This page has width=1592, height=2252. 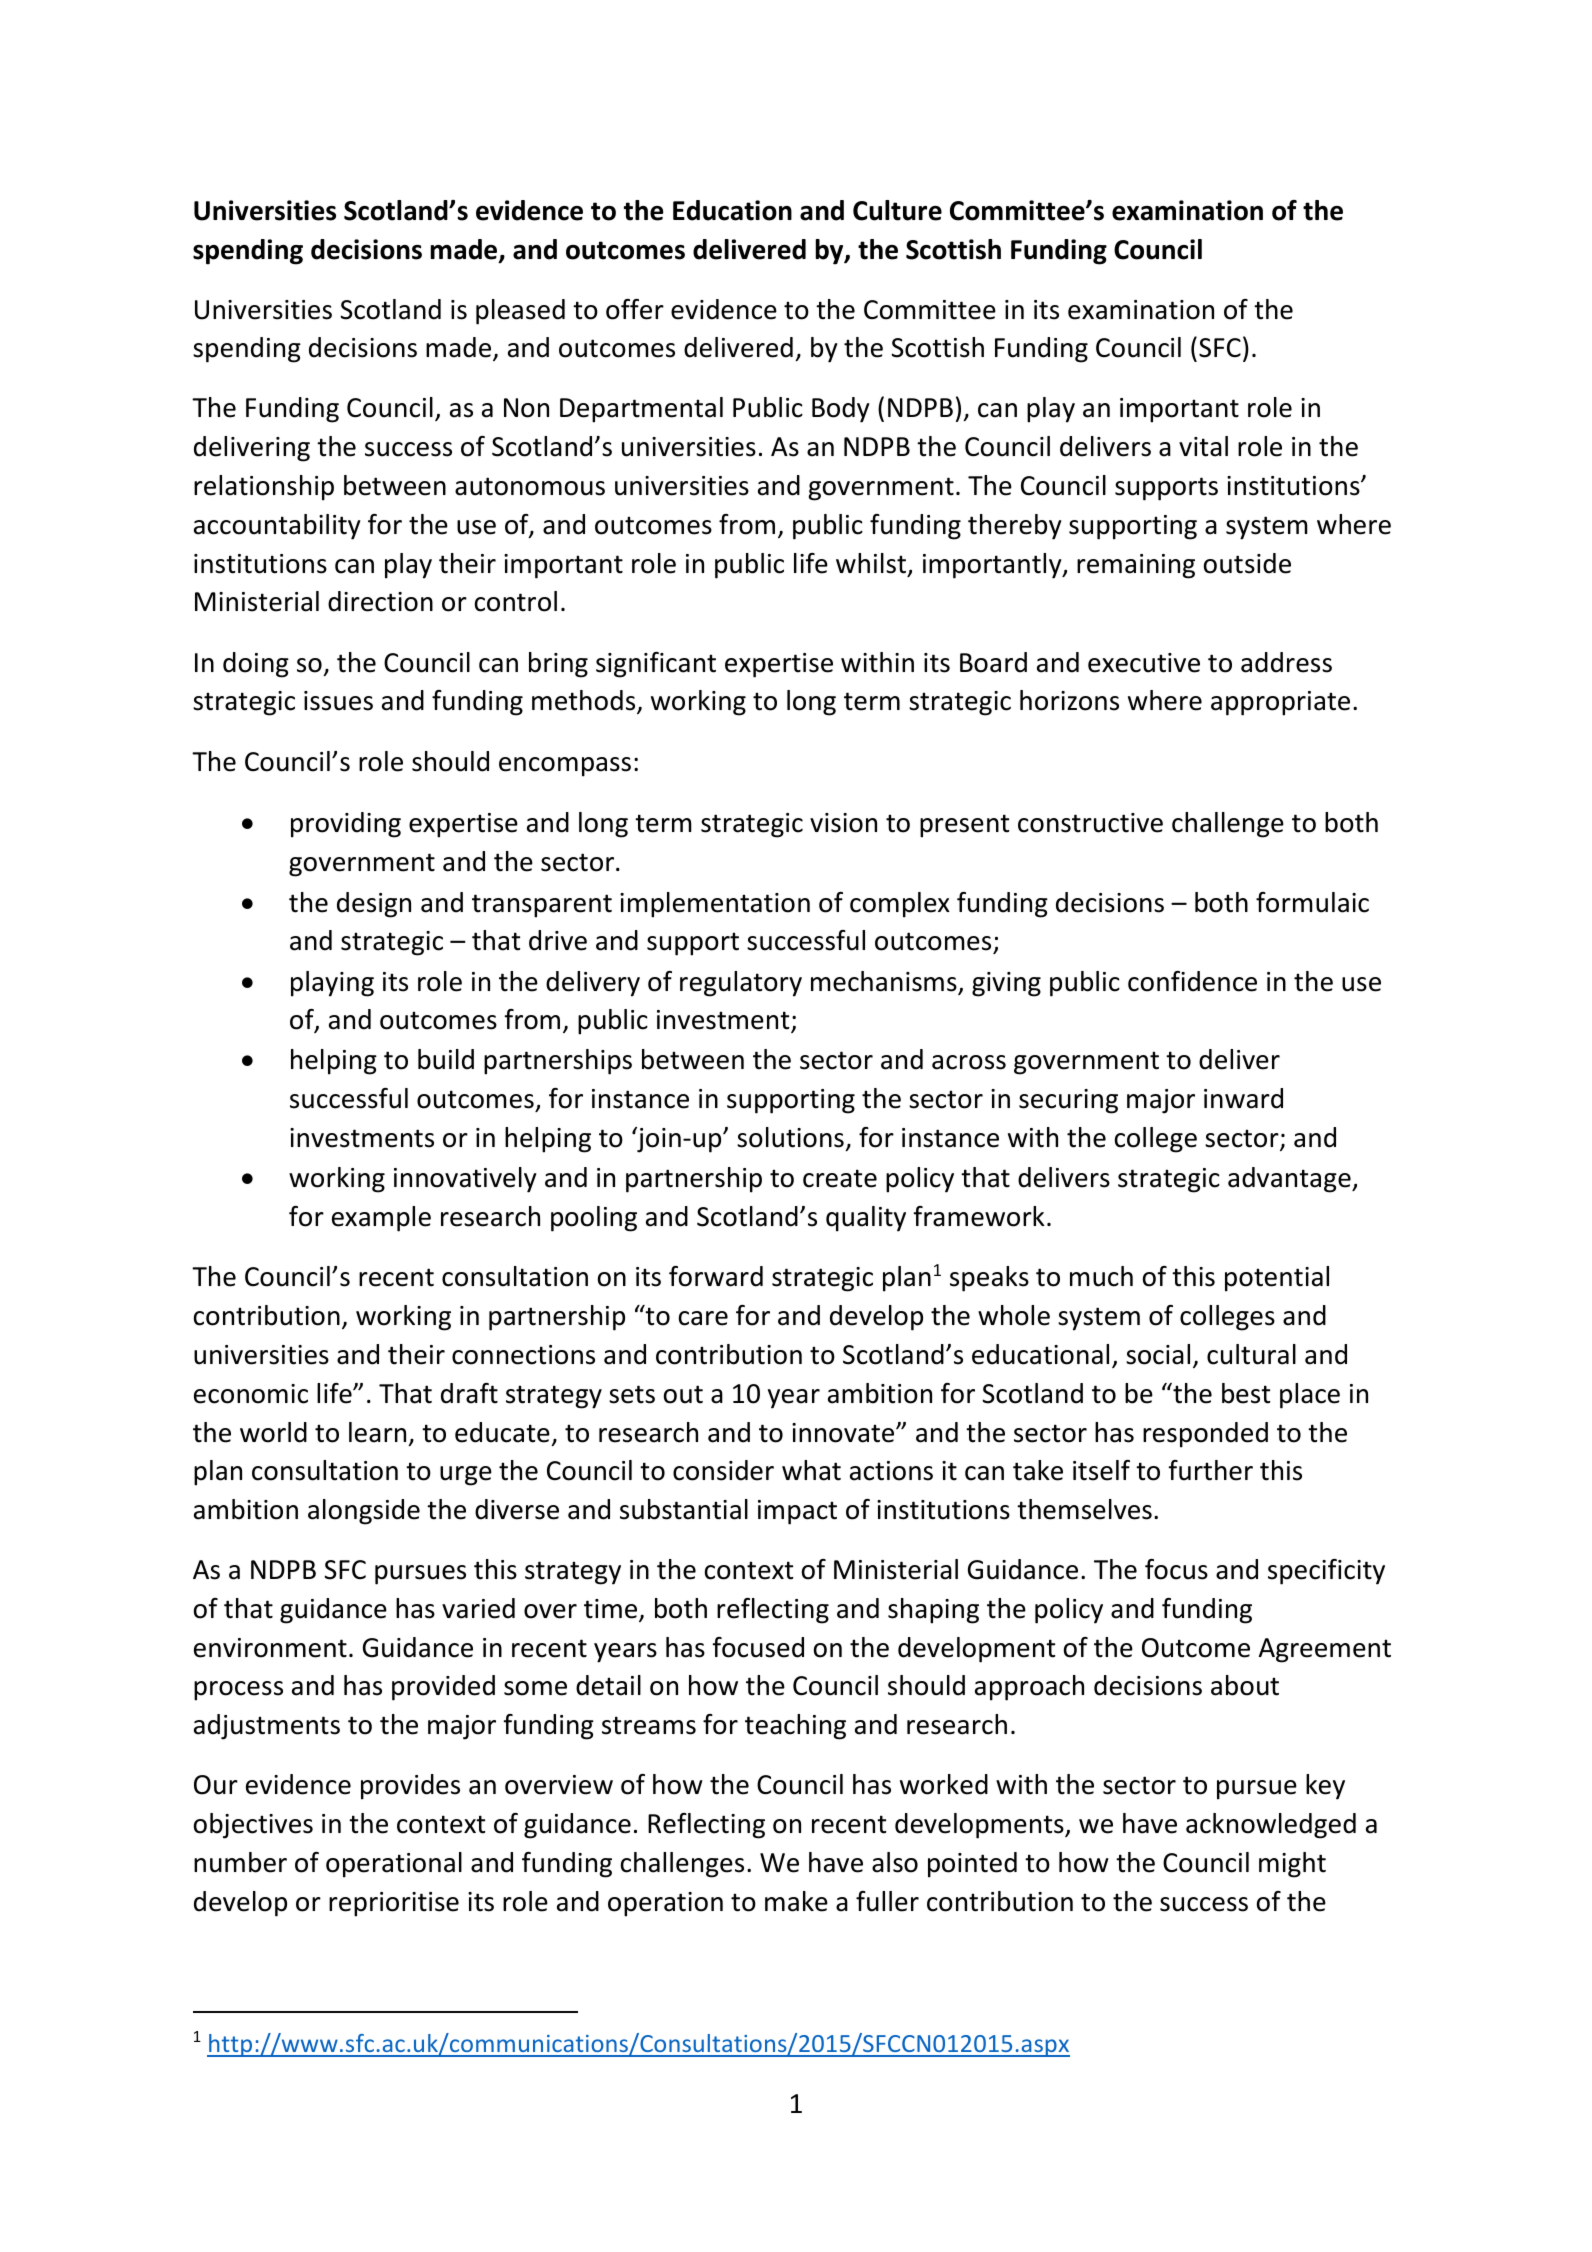 I want to click on implementation, so click(x=715, y=905).
